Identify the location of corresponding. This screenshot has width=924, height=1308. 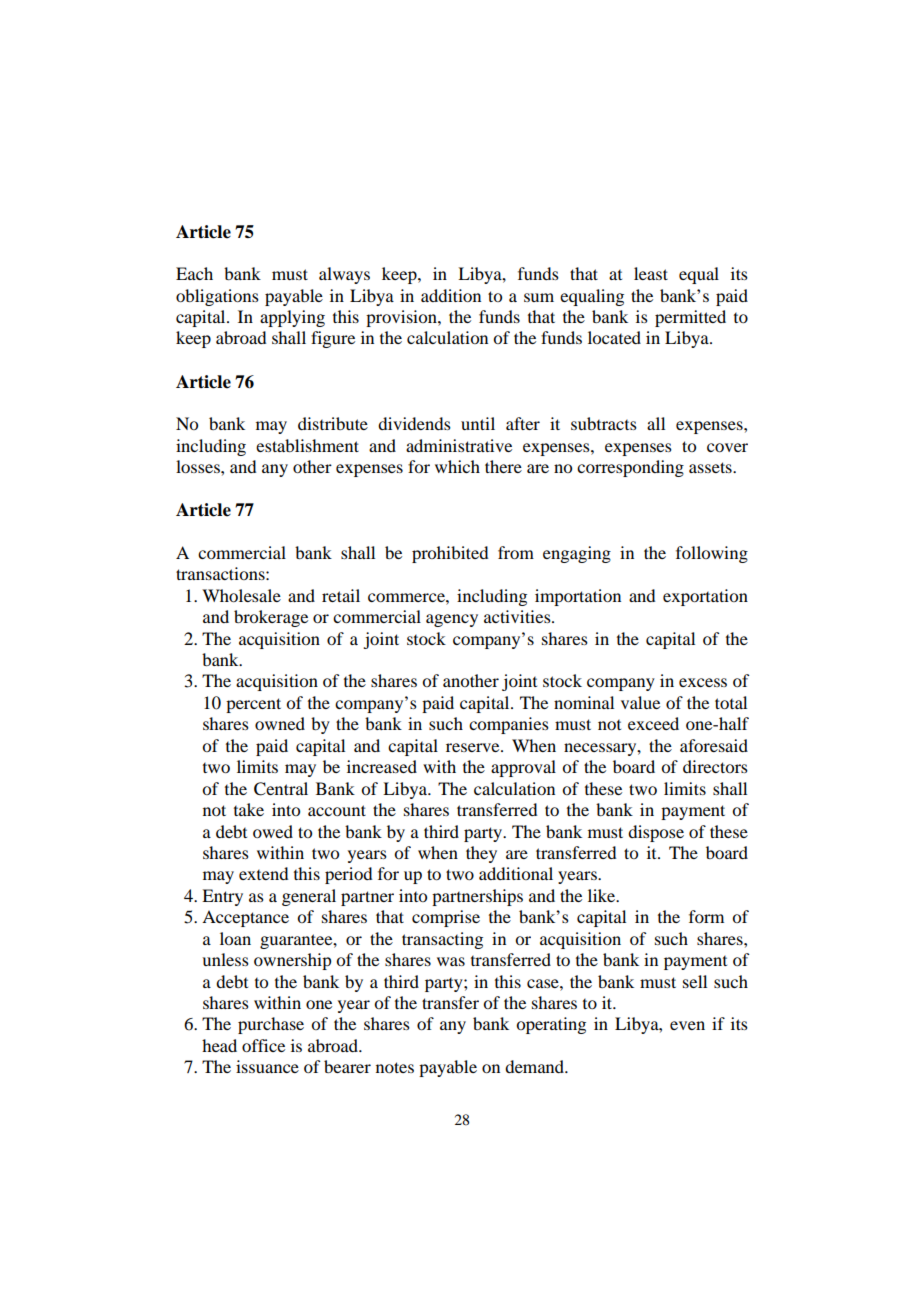
(630, 468).
